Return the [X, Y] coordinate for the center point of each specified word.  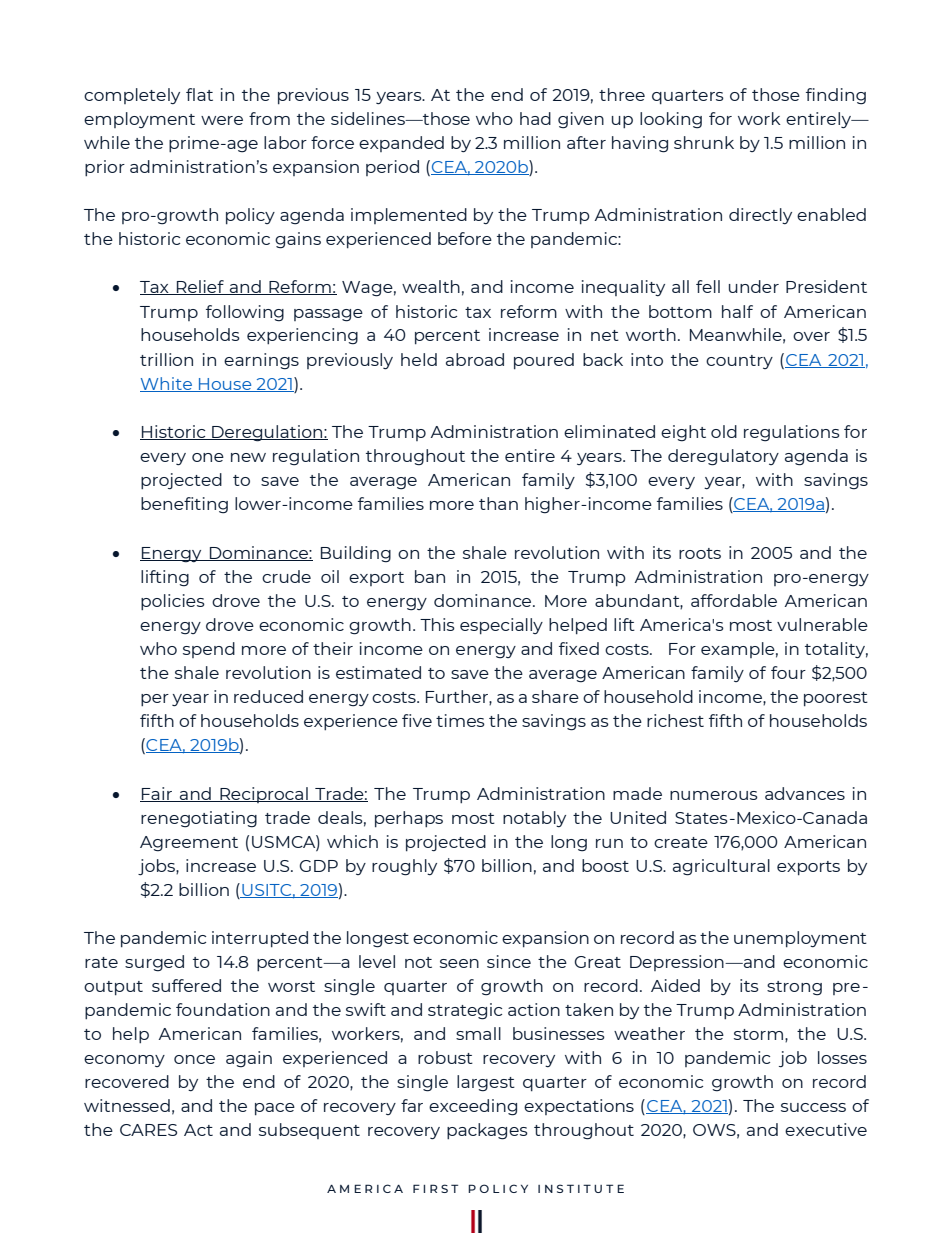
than [498, 503]
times [460, 720]
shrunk [704, 142]
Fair [157, 794]
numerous [714, 795]
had [535, 118]
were [222, 120]
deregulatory [723, 457]
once [194, 1059]
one [208, 457]
